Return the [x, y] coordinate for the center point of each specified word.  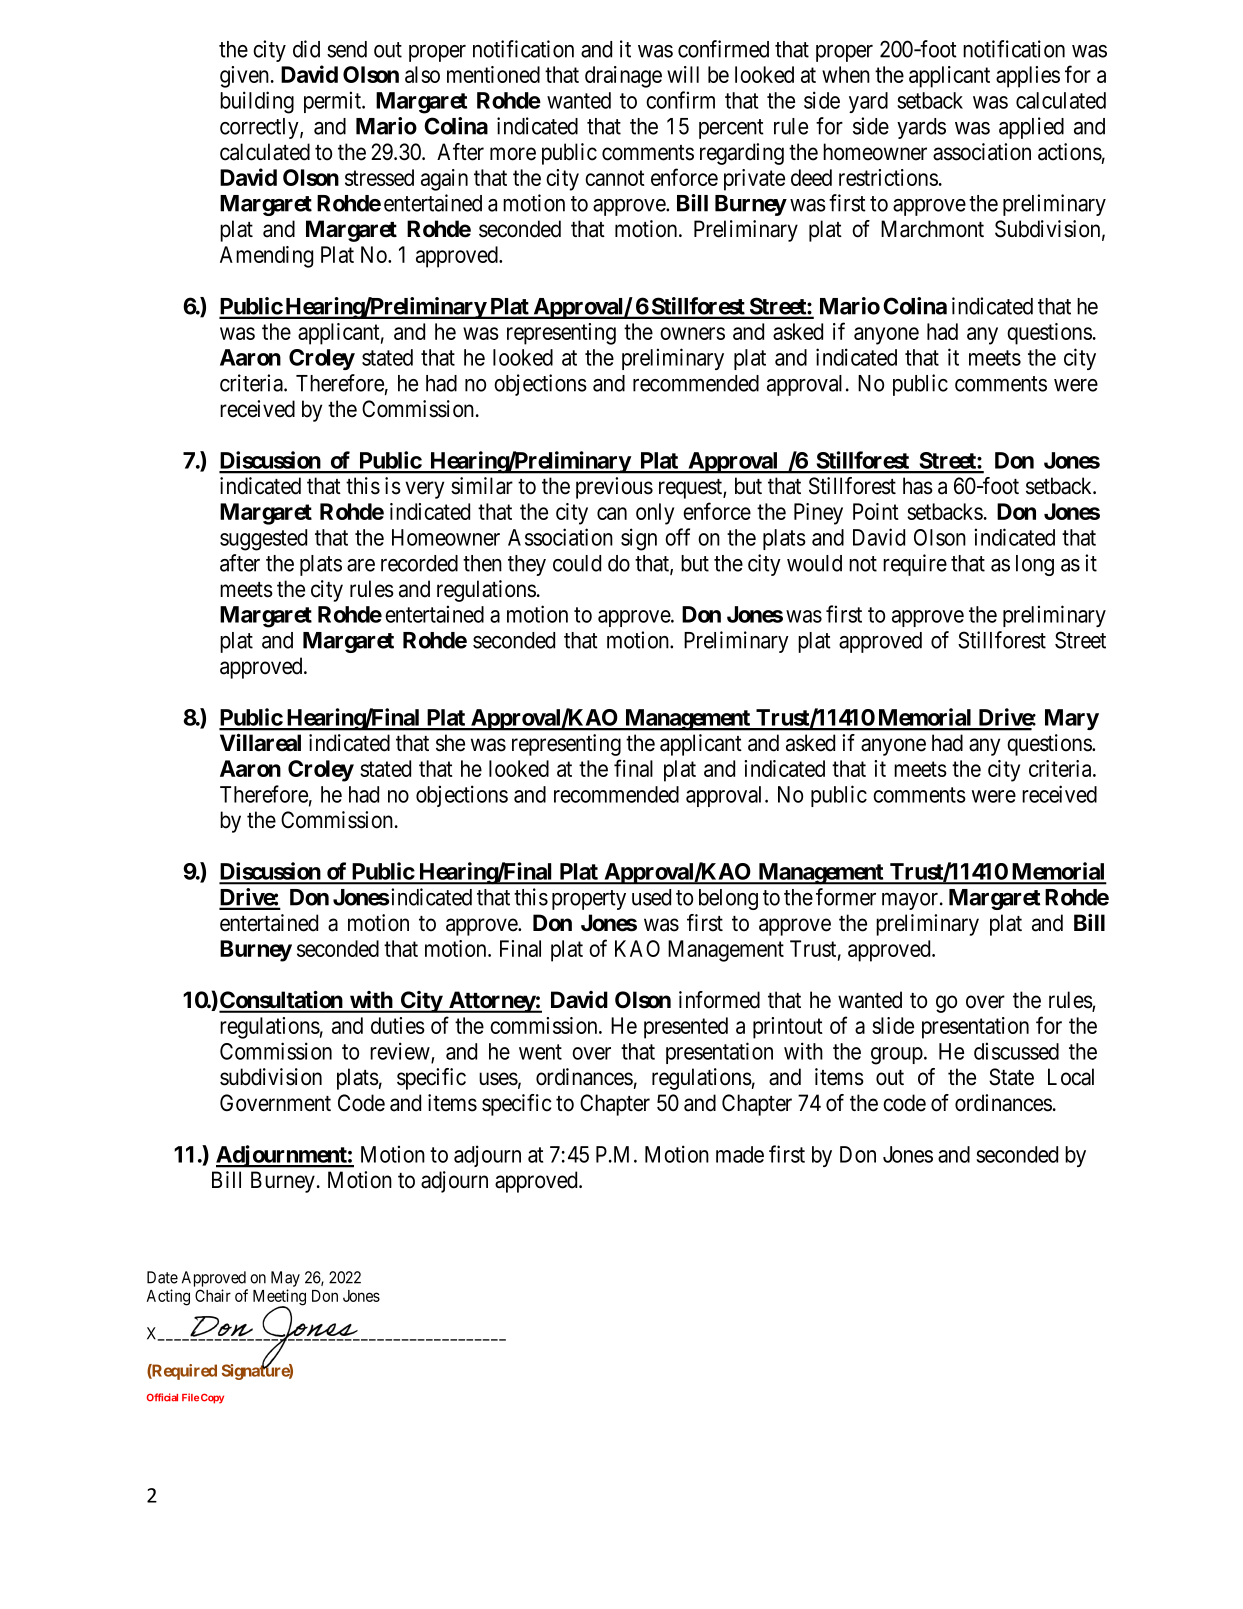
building [257, 102]
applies [1028, 77]
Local [1071, 1077]
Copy [212, 1399]
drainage [623, 77]
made [740, 1154]
